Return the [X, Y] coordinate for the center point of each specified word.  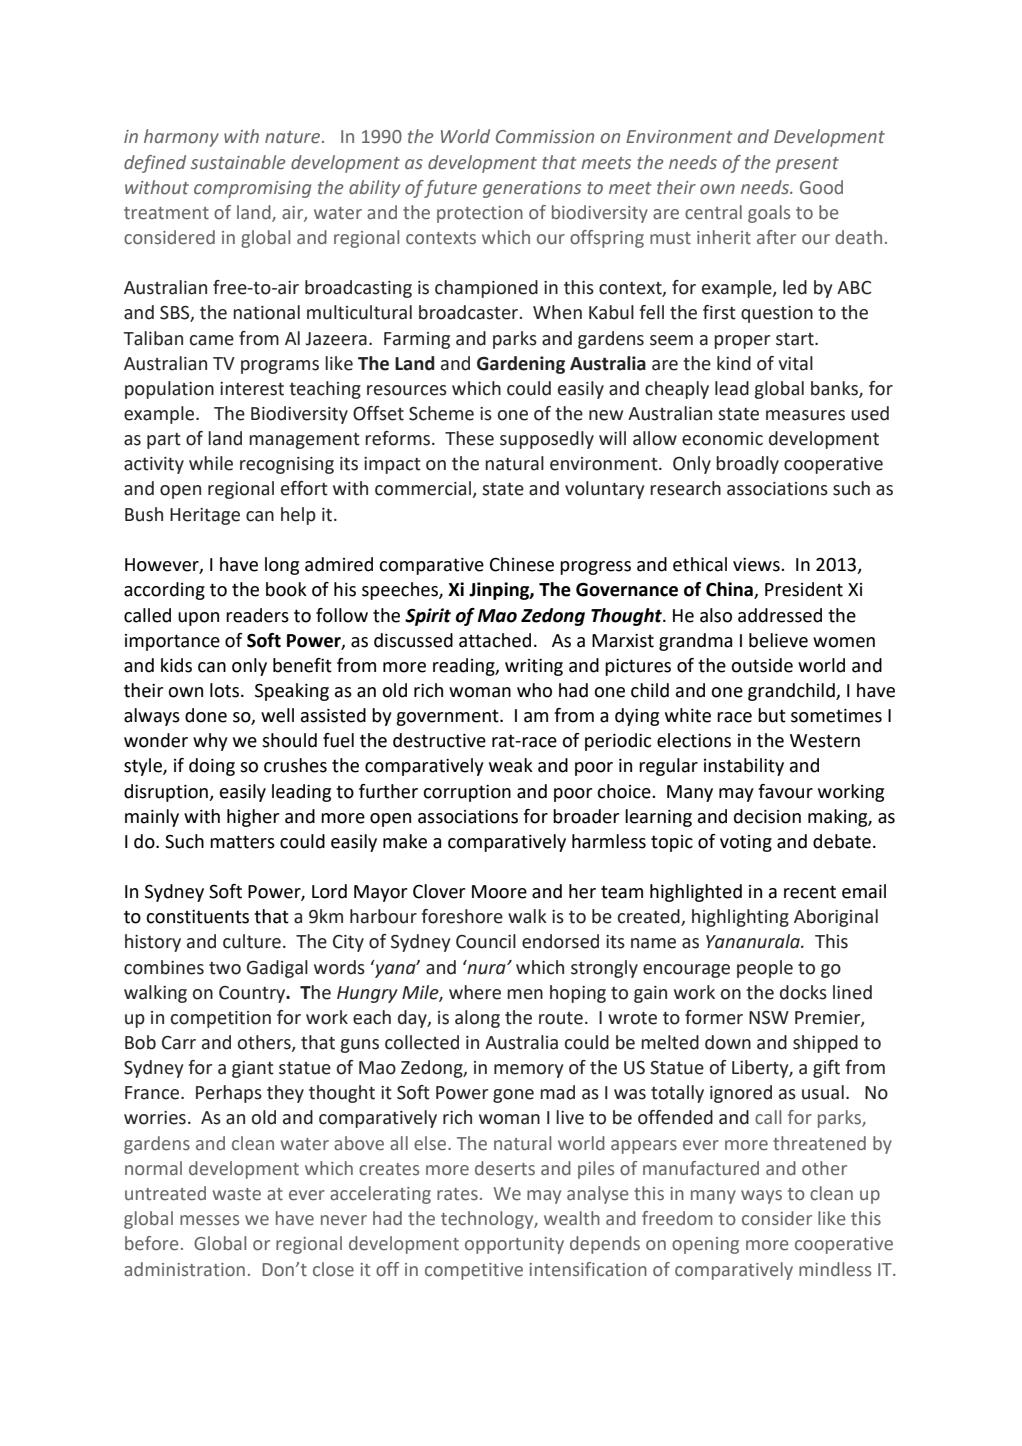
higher [253, 818]
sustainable [238, 162]
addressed [780, 615]
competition [221, 1019]
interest [252, 389]
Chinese [522, 564]
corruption [467, 793]
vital [795, 363]
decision [767, 816]
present [807, 165]
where [475, 992]
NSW [769, 1018]
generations [532, 189]
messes [209, 1220]
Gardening [521, 365]
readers [257, 615]
